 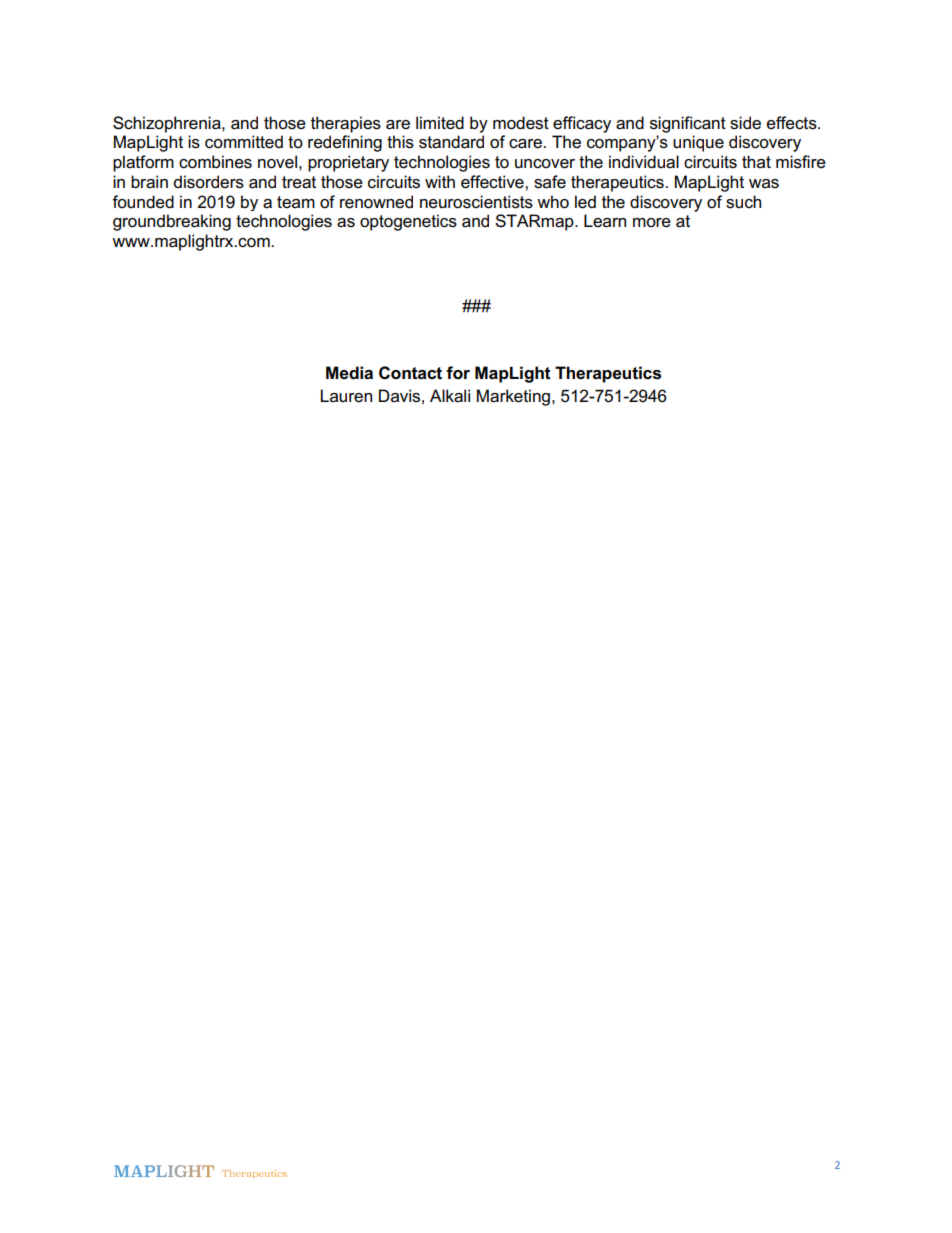 I want to click on optogenetics, so click(x=408, y=222).
